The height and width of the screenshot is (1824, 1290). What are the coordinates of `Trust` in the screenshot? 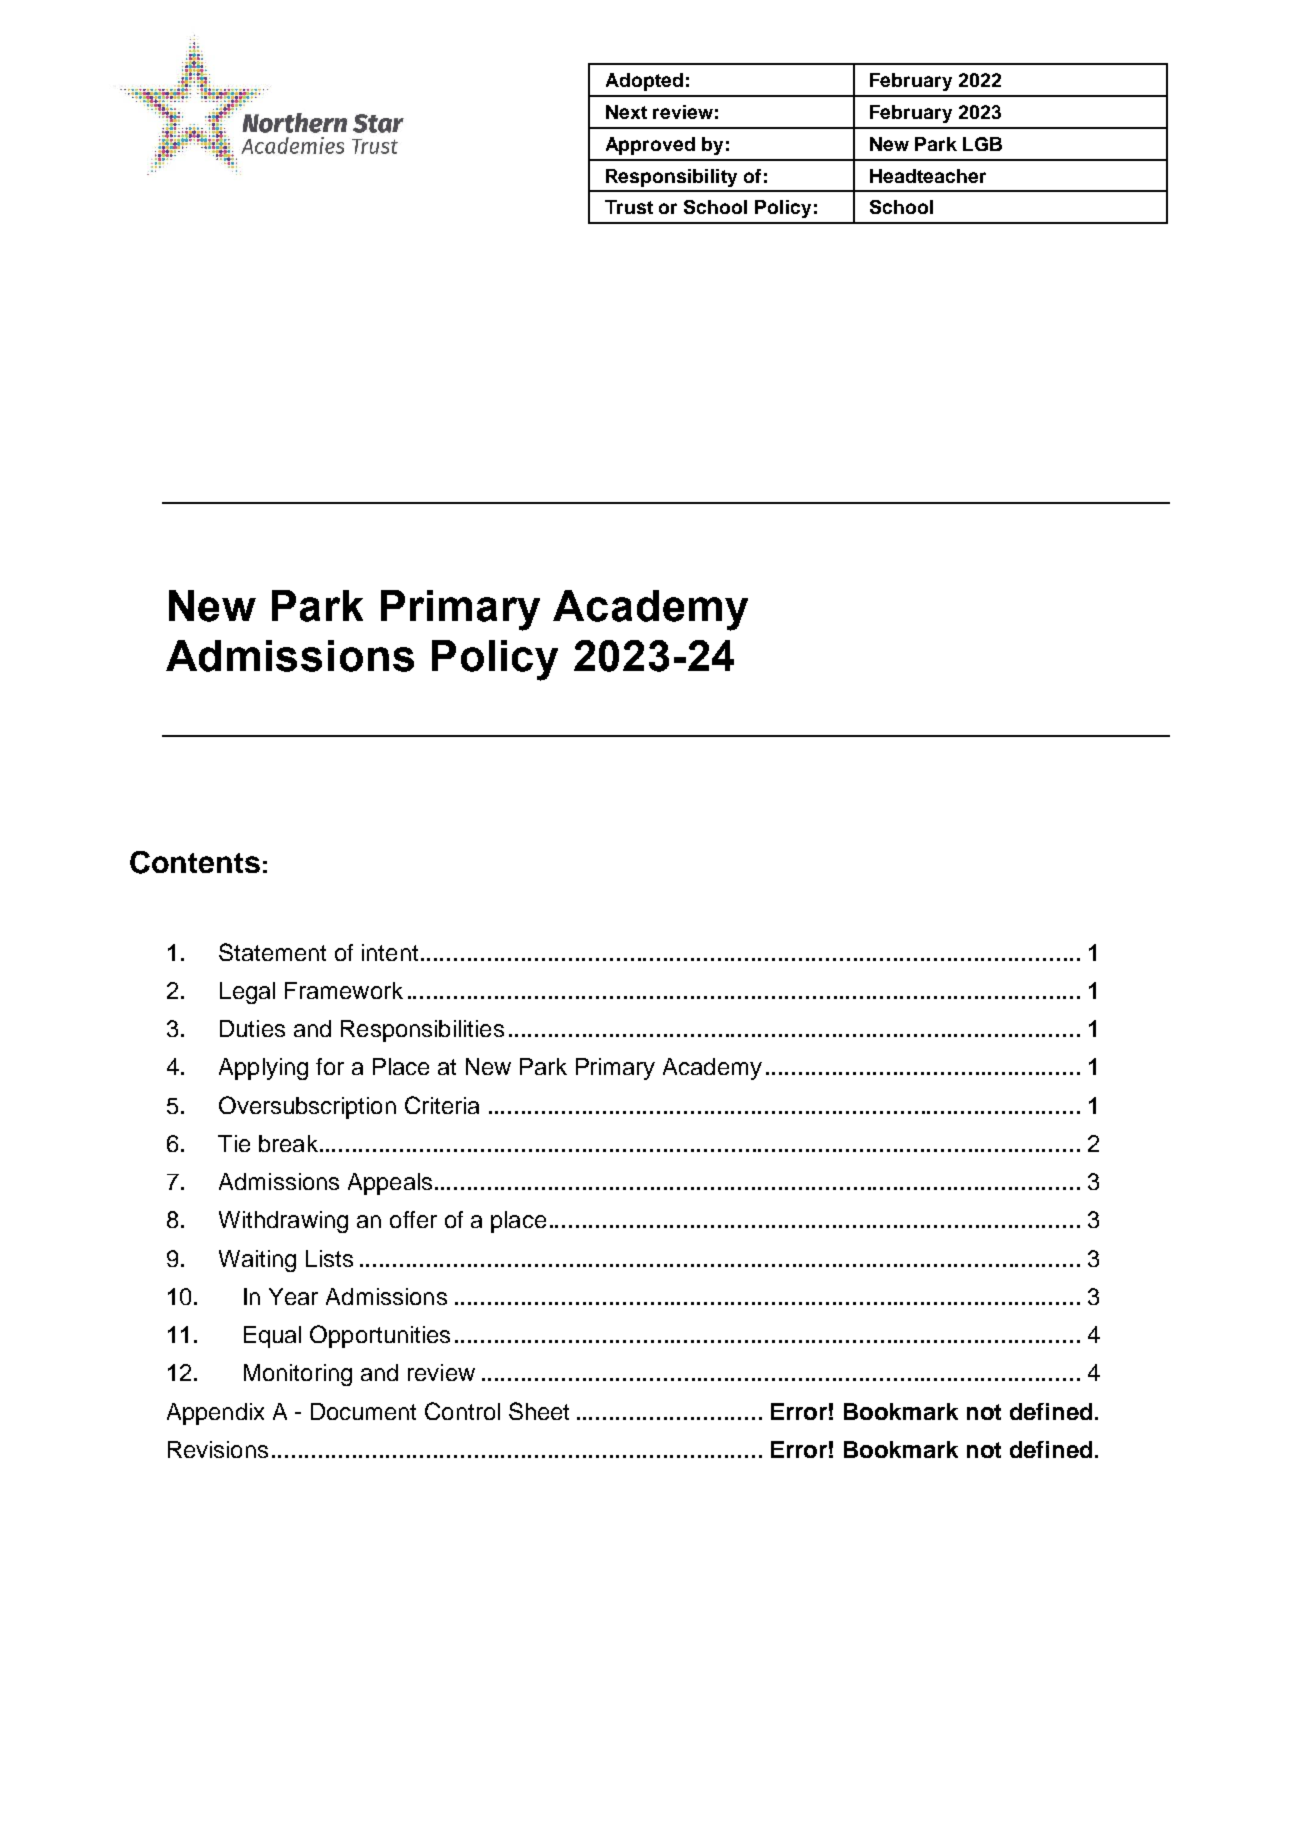 It's located at (629, 207).
